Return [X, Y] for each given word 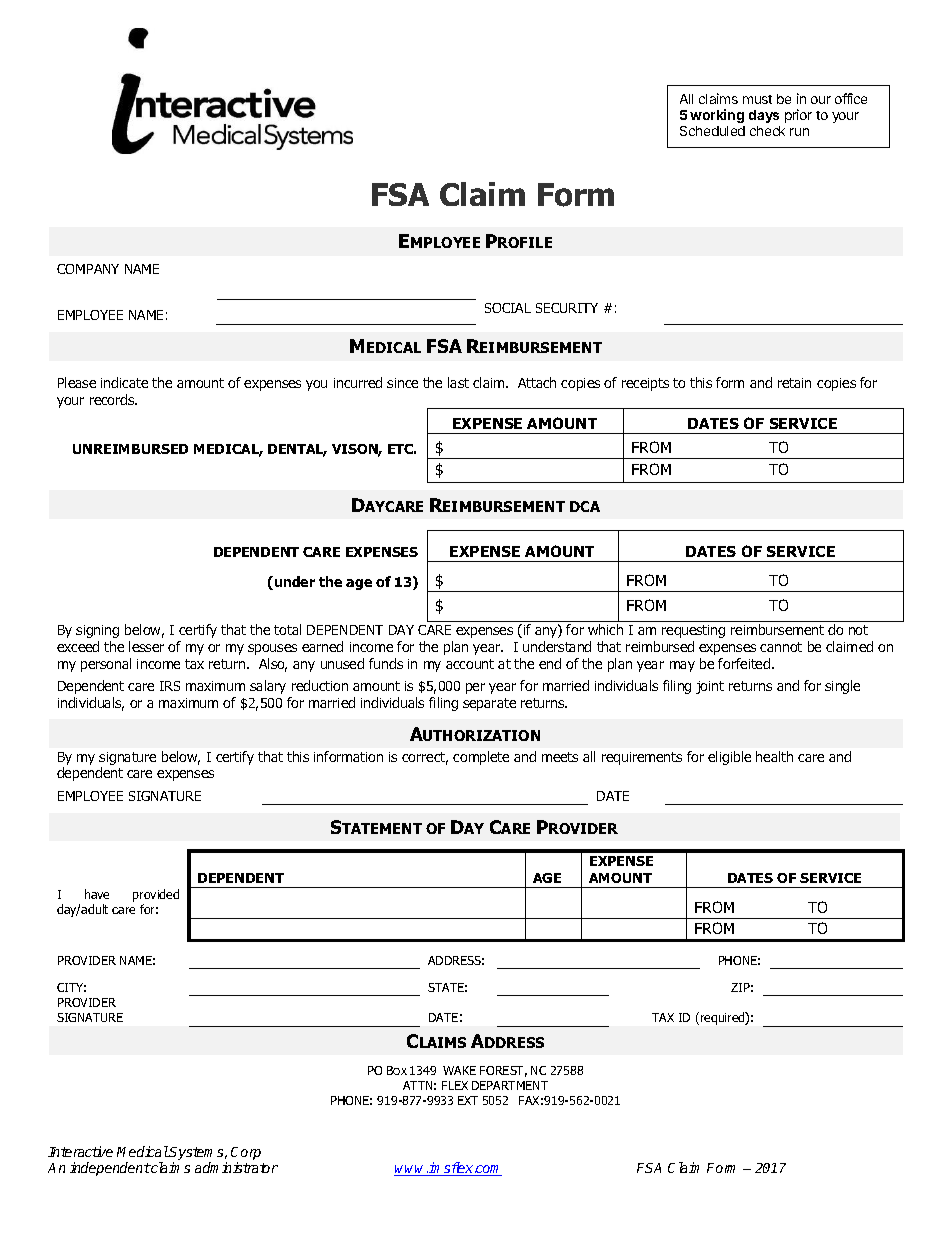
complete [481, 758]
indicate [124, 382]
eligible [729, 758]
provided [156, 897]
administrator [236, 1167]
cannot [781, 647]
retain [794, 383]
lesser [146, 646]
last [458, 382]
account [470, 664]
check [767, 131]
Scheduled [712, 131]
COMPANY [88, 269]
